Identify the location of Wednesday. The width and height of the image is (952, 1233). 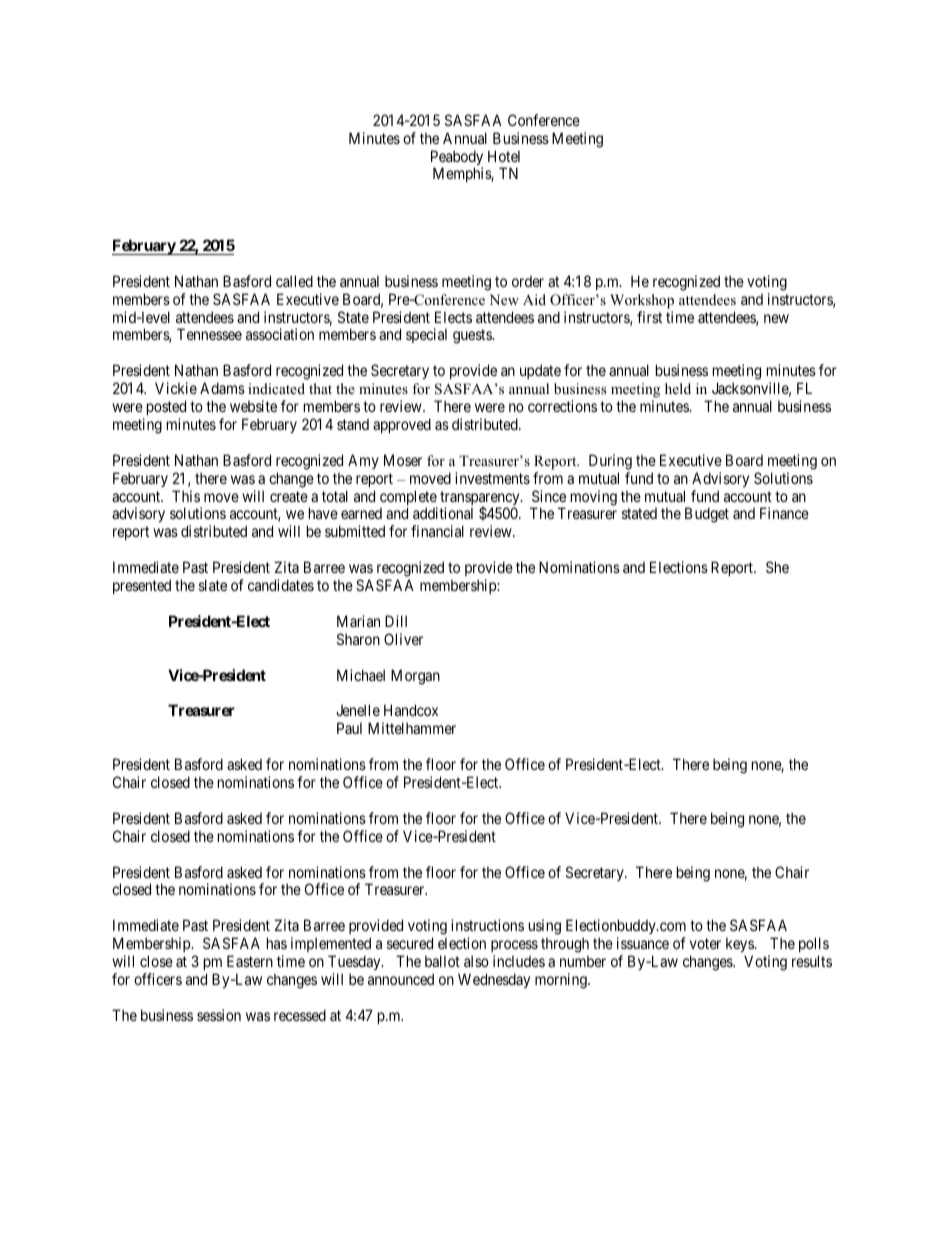
(494, 980).
